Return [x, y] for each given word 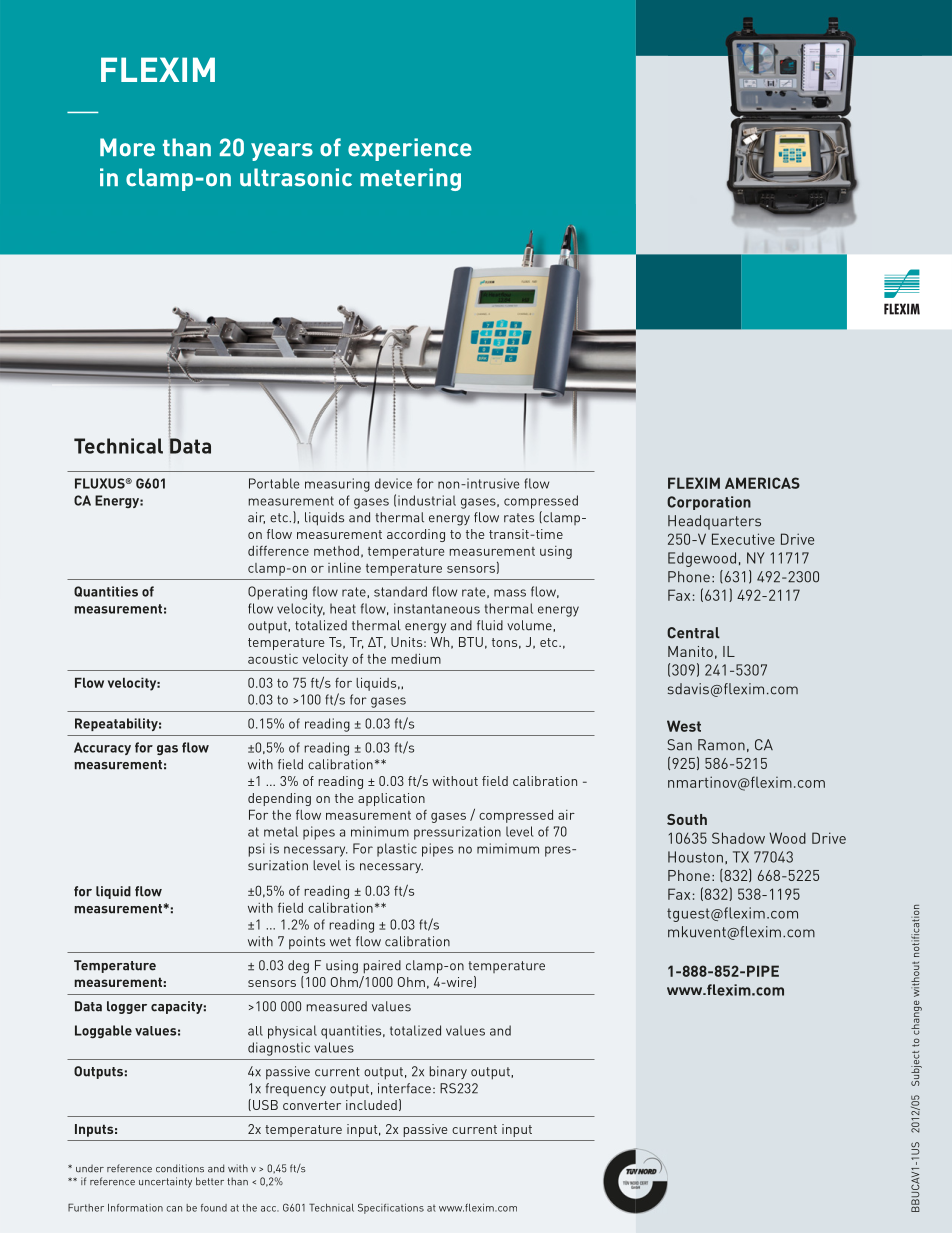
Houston [695, 857]
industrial [427, 500]
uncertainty [165, 1182]
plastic [397, 850]
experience [410, 149]
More [127, 147]
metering [410, 179]
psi [256, 850]
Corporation [709, 503]
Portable [274, 483]
